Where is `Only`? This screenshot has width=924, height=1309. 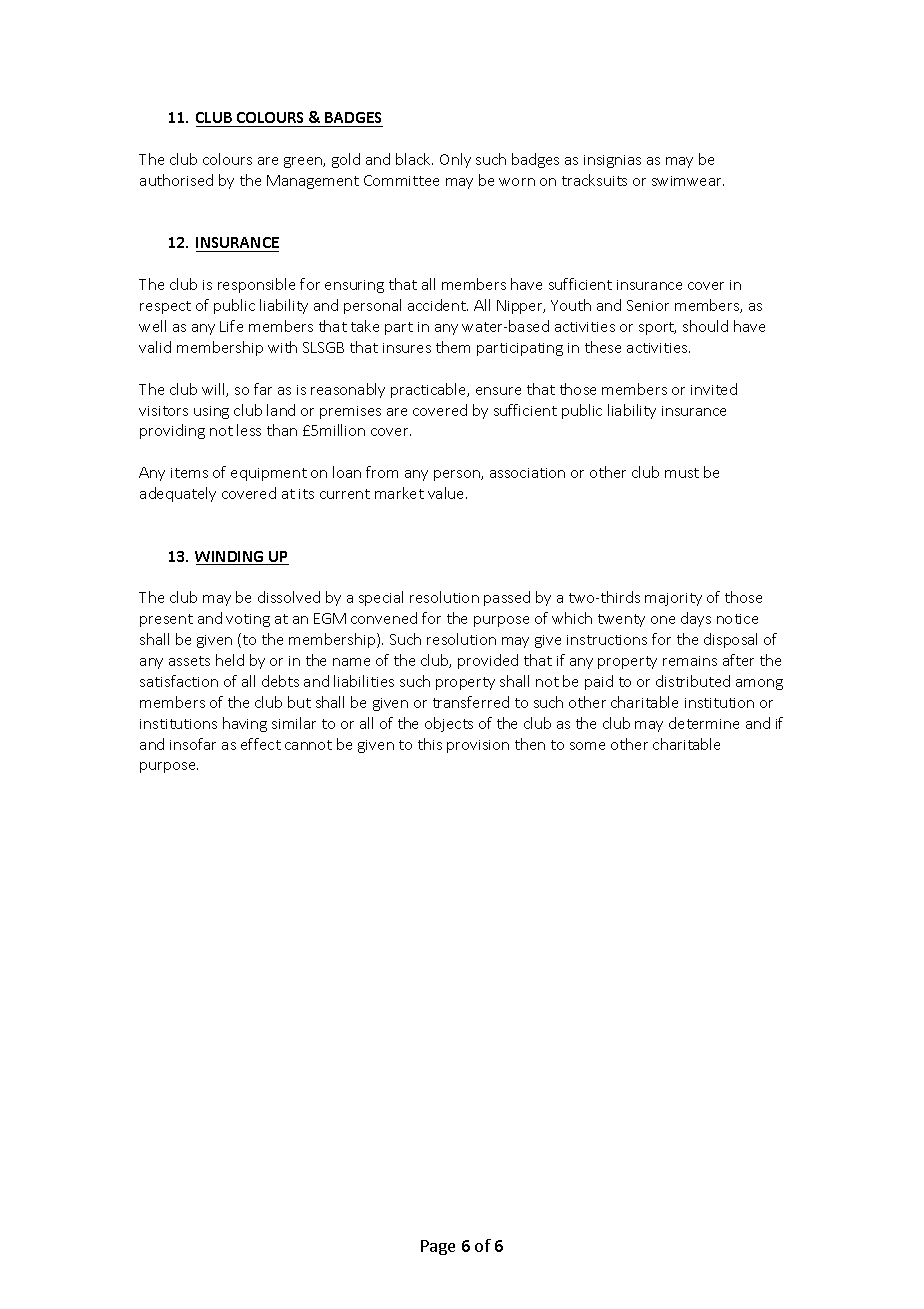 Only is located at coordinates (455, 160).
